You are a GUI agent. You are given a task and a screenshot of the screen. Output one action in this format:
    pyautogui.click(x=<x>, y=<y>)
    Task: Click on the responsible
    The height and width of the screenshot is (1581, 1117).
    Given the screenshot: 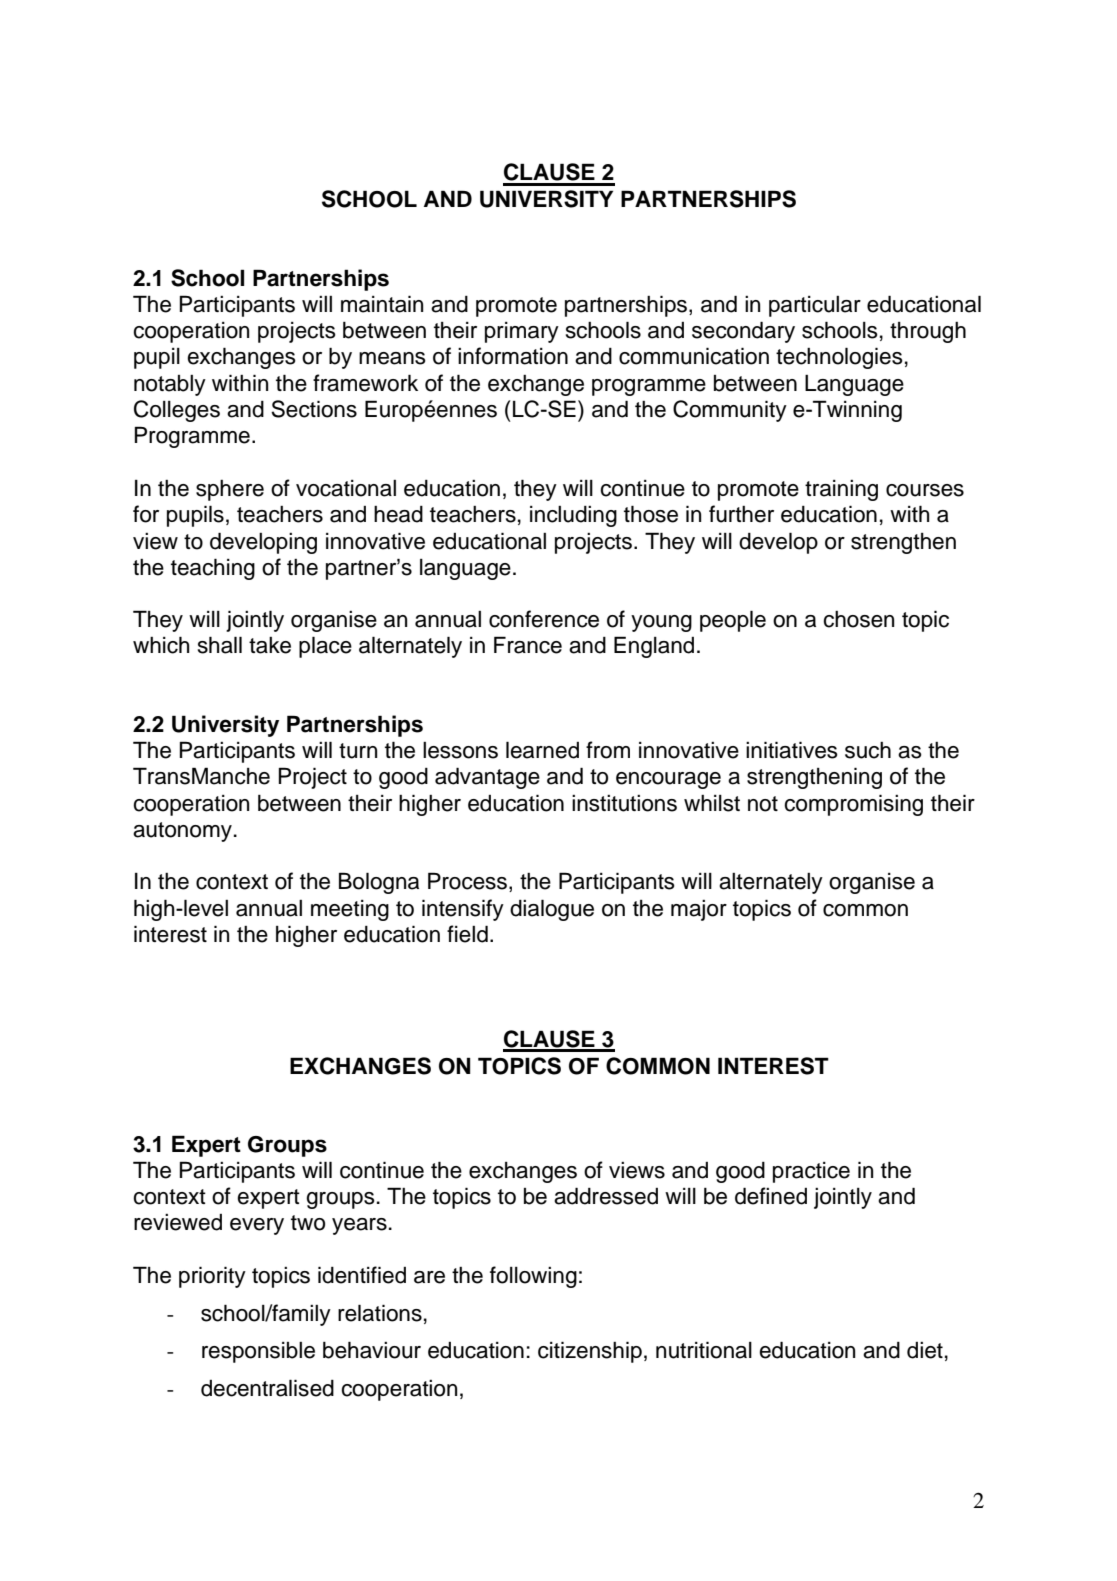 What is the action you would take?
    pyautogui.click(x=258, y=1352)
